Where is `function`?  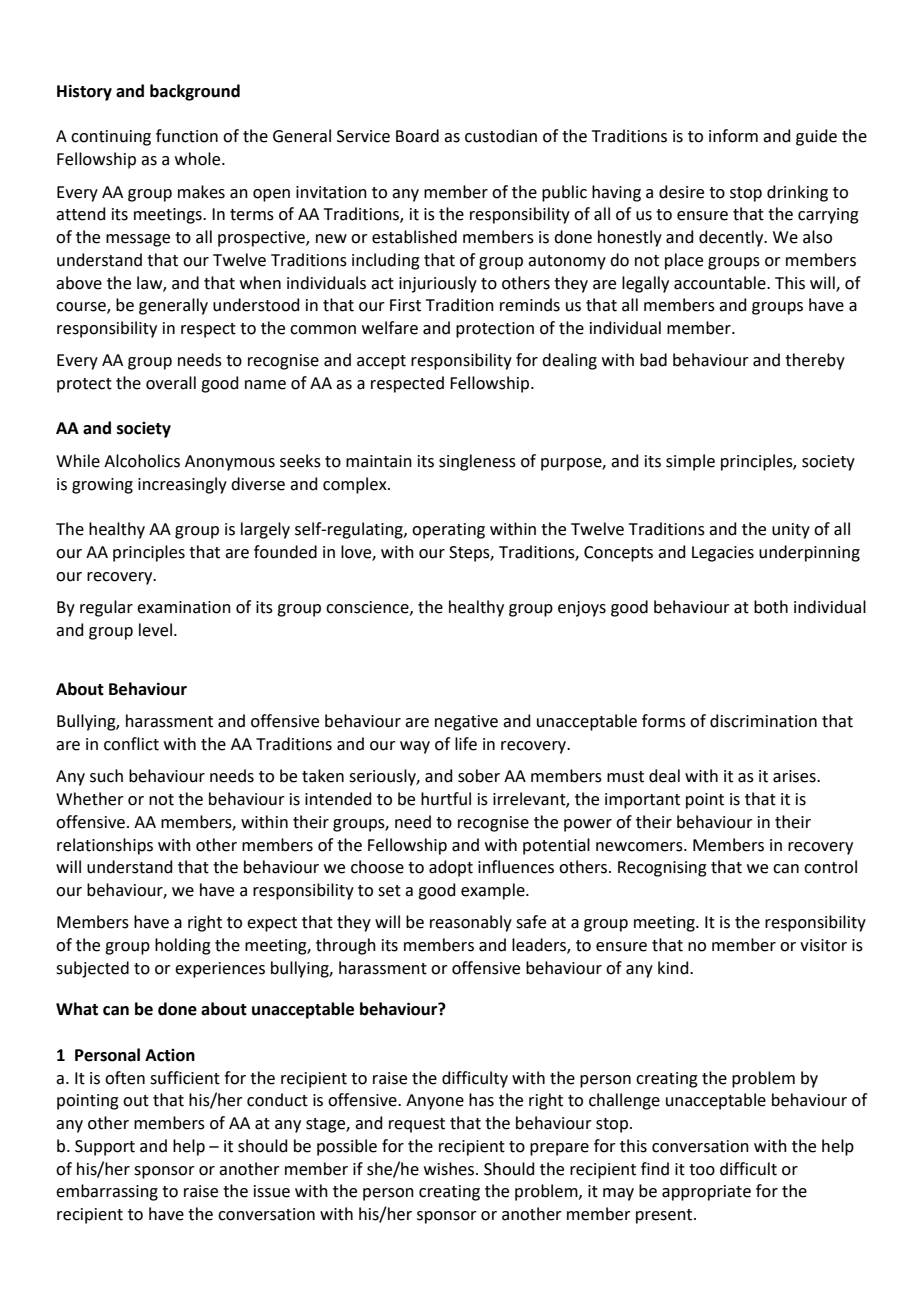
function is located at coordinates (187, 136).
